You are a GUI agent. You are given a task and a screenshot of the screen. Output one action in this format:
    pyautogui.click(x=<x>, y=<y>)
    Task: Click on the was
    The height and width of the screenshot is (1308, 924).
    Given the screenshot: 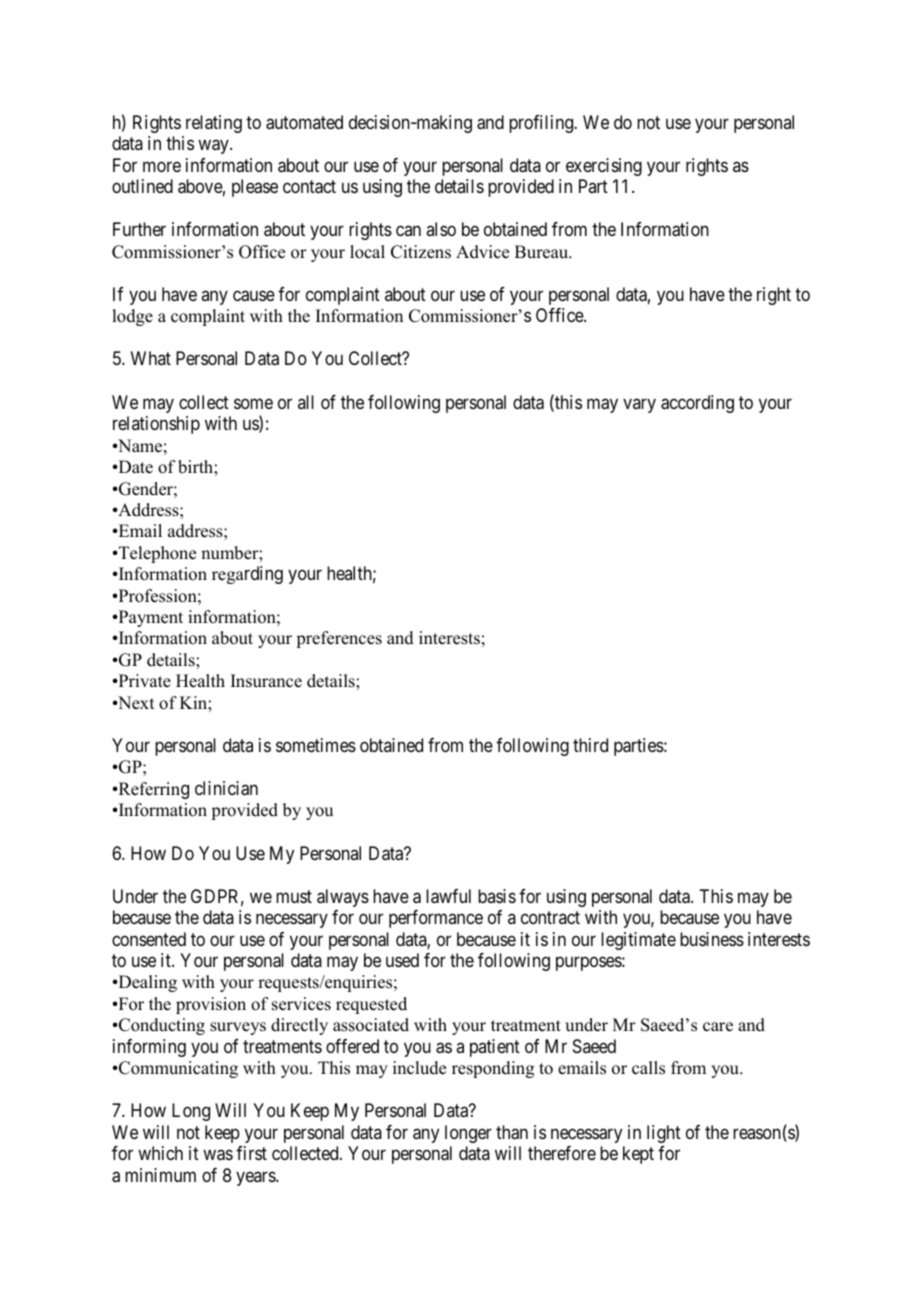 What is the action you would take?
    pyautogui.click(x=218, y=1155)
